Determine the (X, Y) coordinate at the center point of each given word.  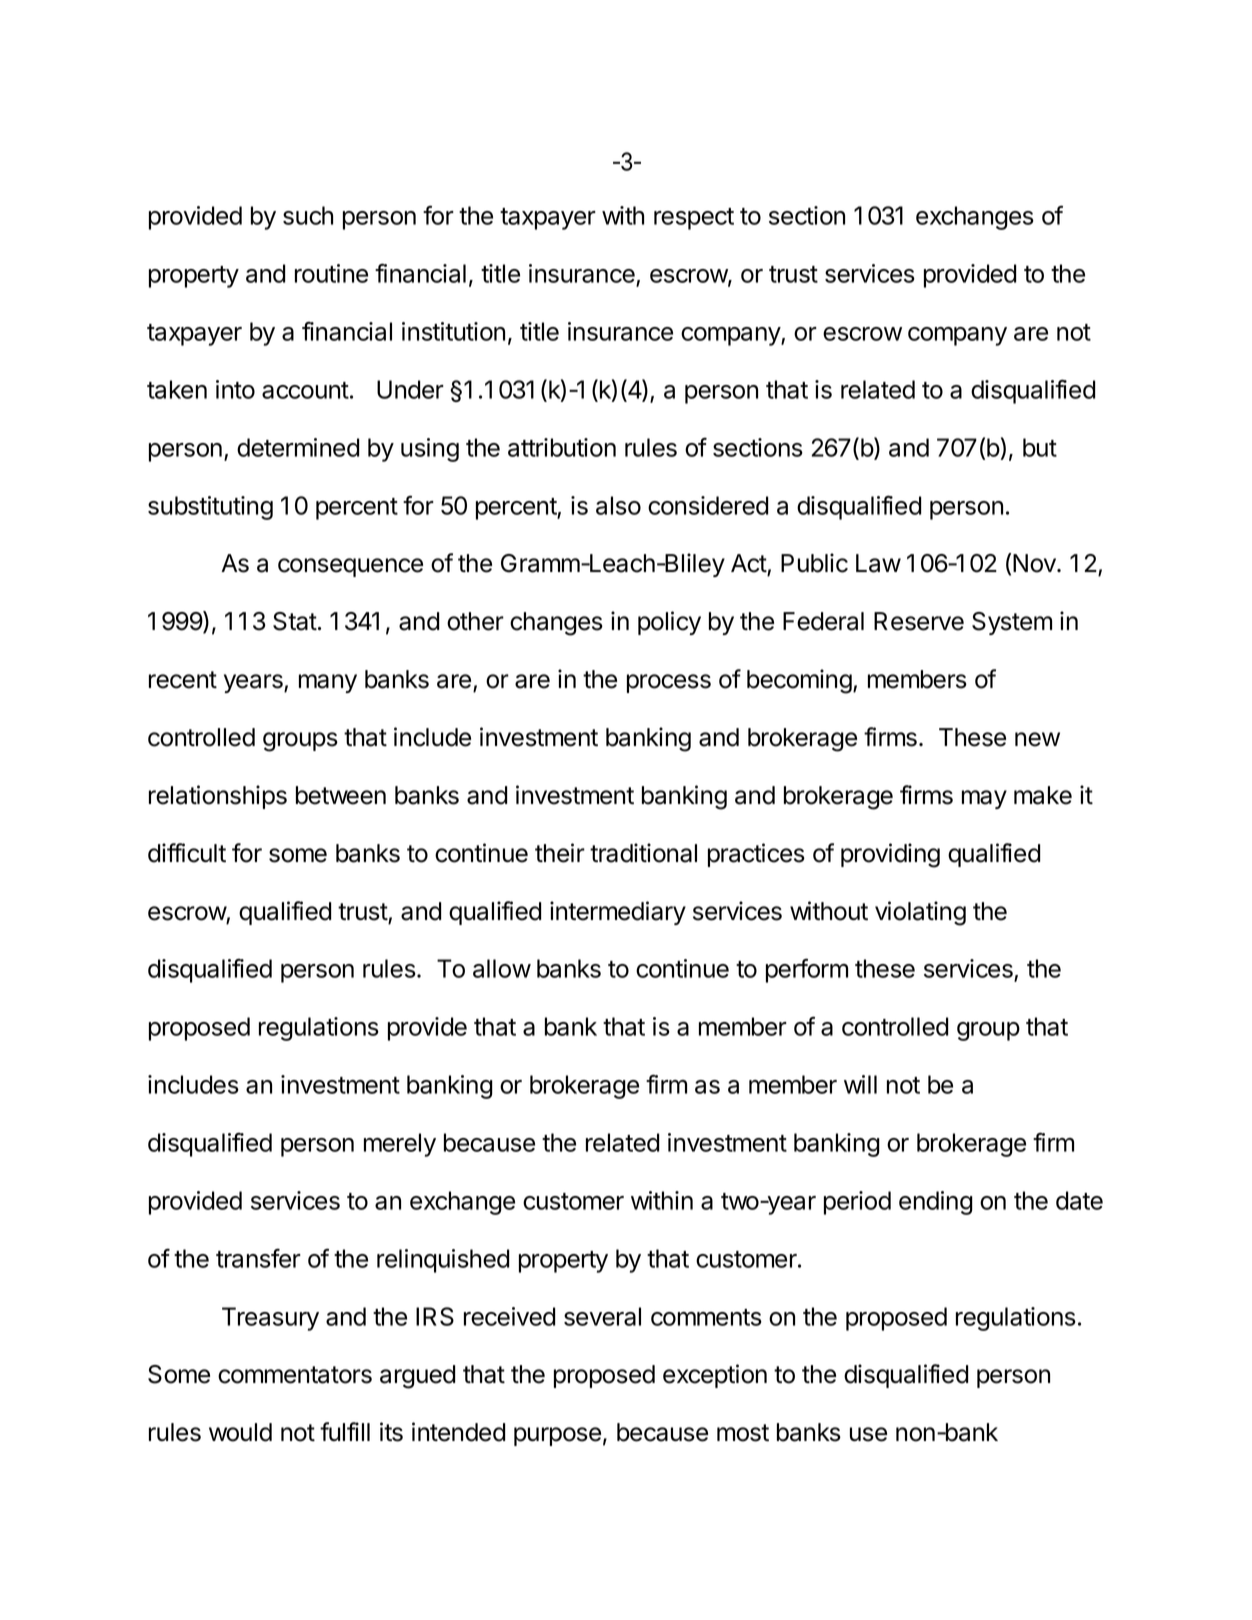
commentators (295, 1375)
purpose (557, 1436)
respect (694, 219)
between (341, 795)
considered (708, 505)
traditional (643, 853)
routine (331, 273)
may (984, 799)
